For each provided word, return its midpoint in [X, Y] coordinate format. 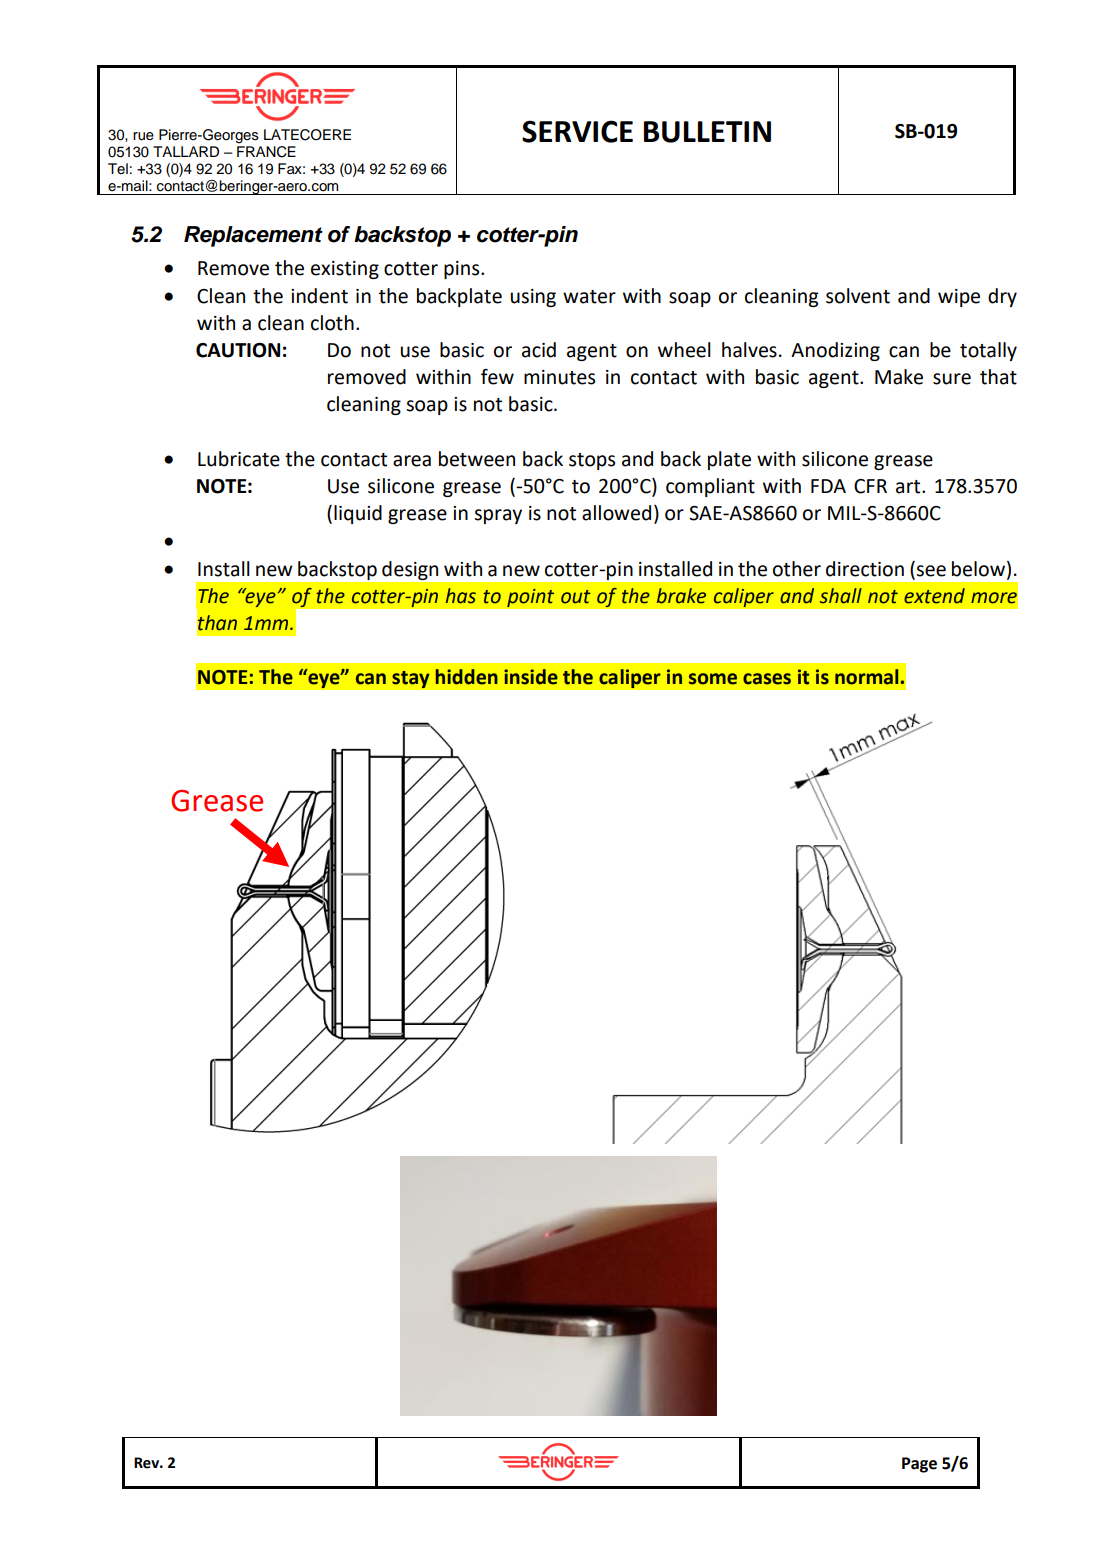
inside [531, 677]
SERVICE [577, 131]
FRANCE [266, 150]
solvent [858, 296]
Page [919, 1465]
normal [867, 677]
